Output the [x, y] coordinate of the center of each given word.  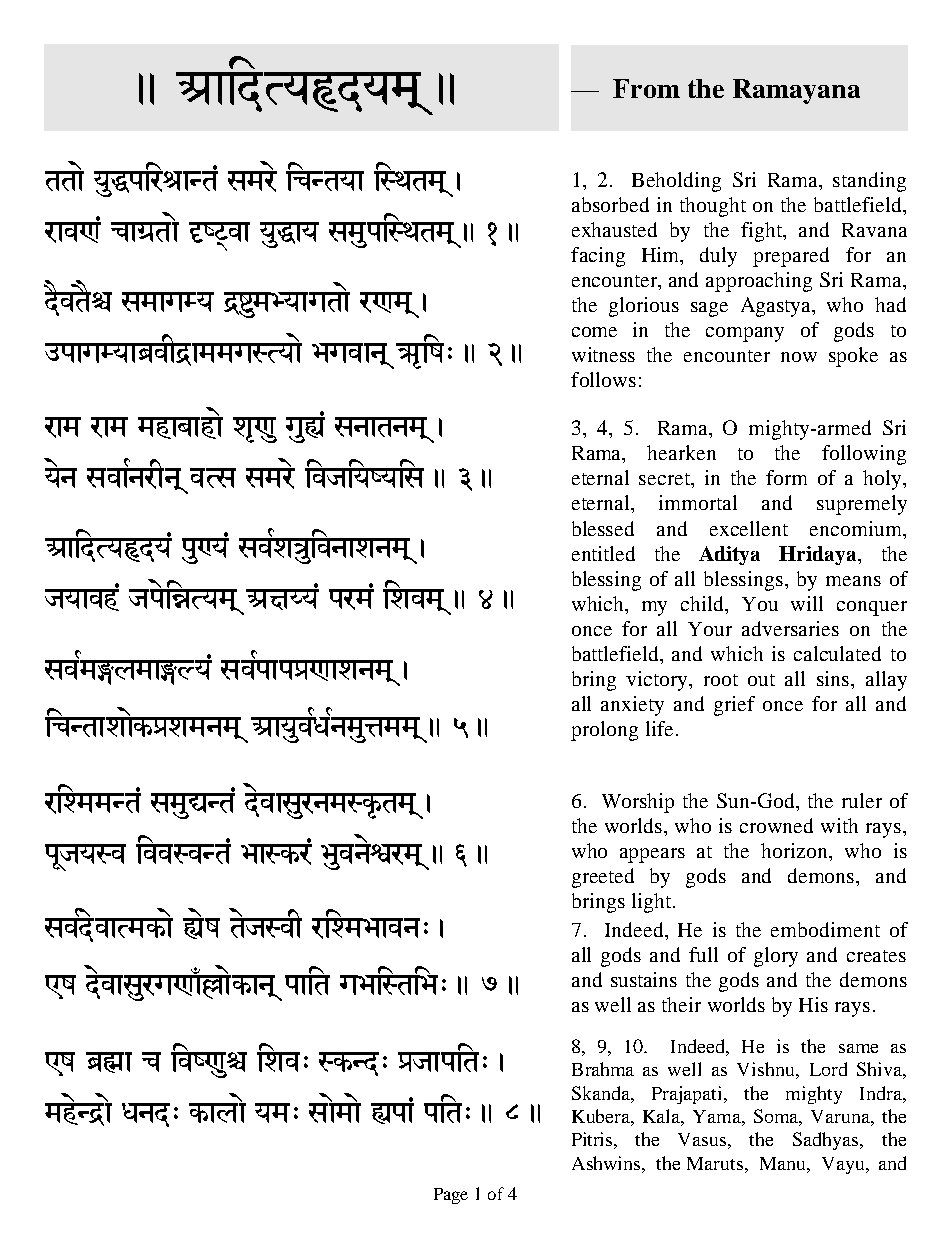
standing [869, 182]
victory [658, 681]
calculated [837, 653]
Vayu [844, 1165]
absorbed [610, 204]
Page [451, 1196]
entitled [603, 553]
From [646, 88]
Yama [718, 1116]
